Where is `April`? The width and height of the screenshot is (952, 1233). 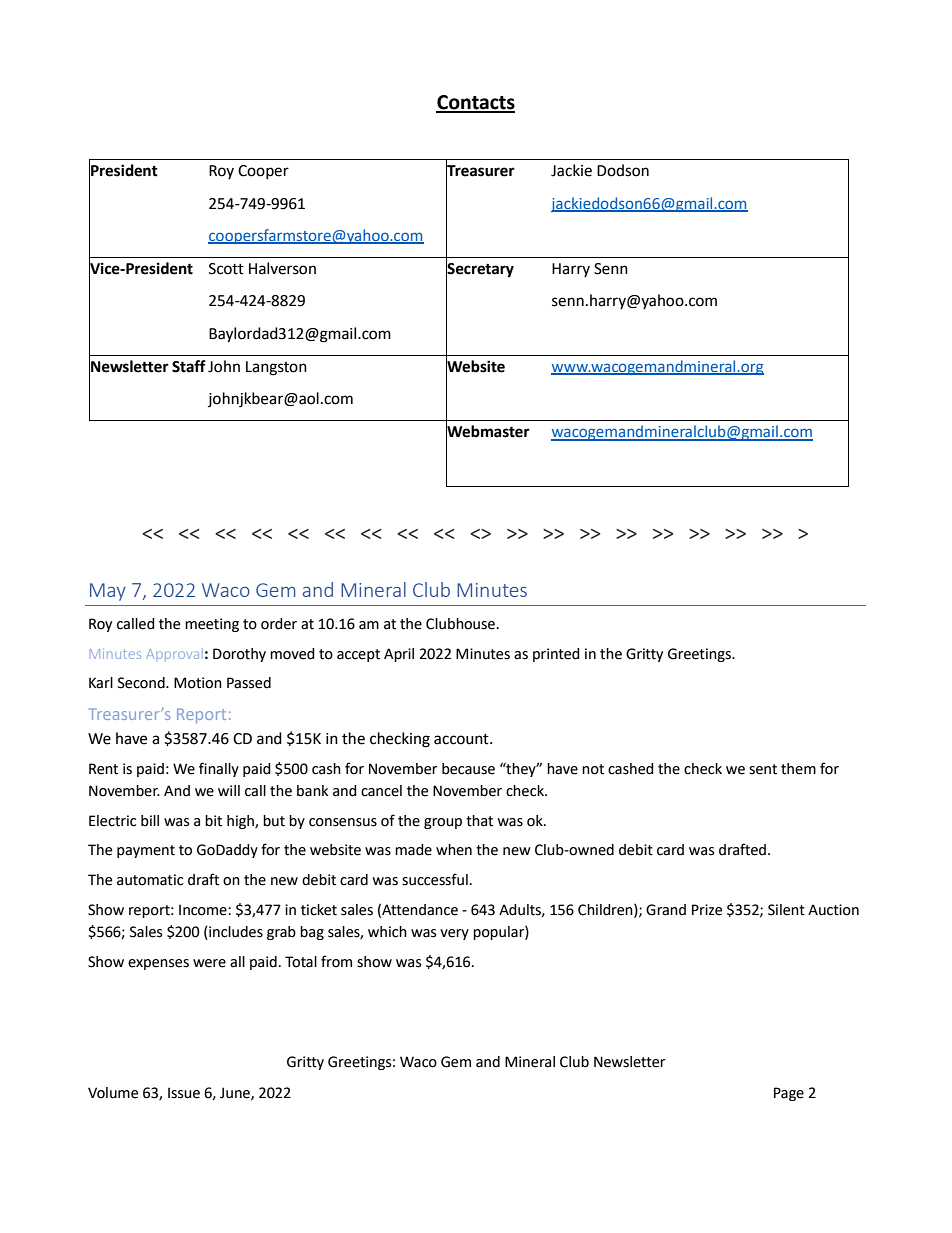
April is located at coordinates (399, 655).
